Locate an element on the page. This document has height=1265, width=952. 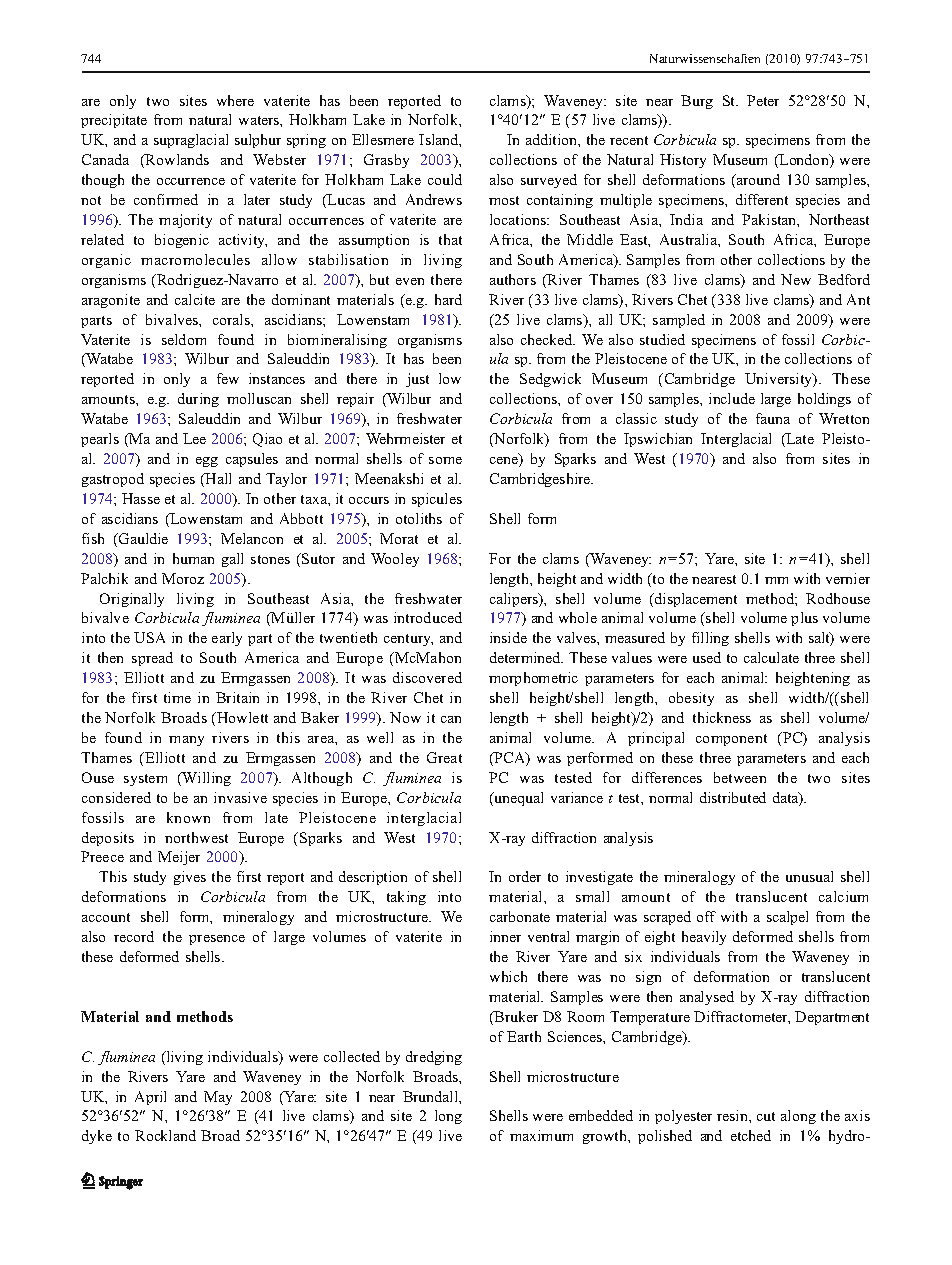
Great is located at coordinates (444, 757).
